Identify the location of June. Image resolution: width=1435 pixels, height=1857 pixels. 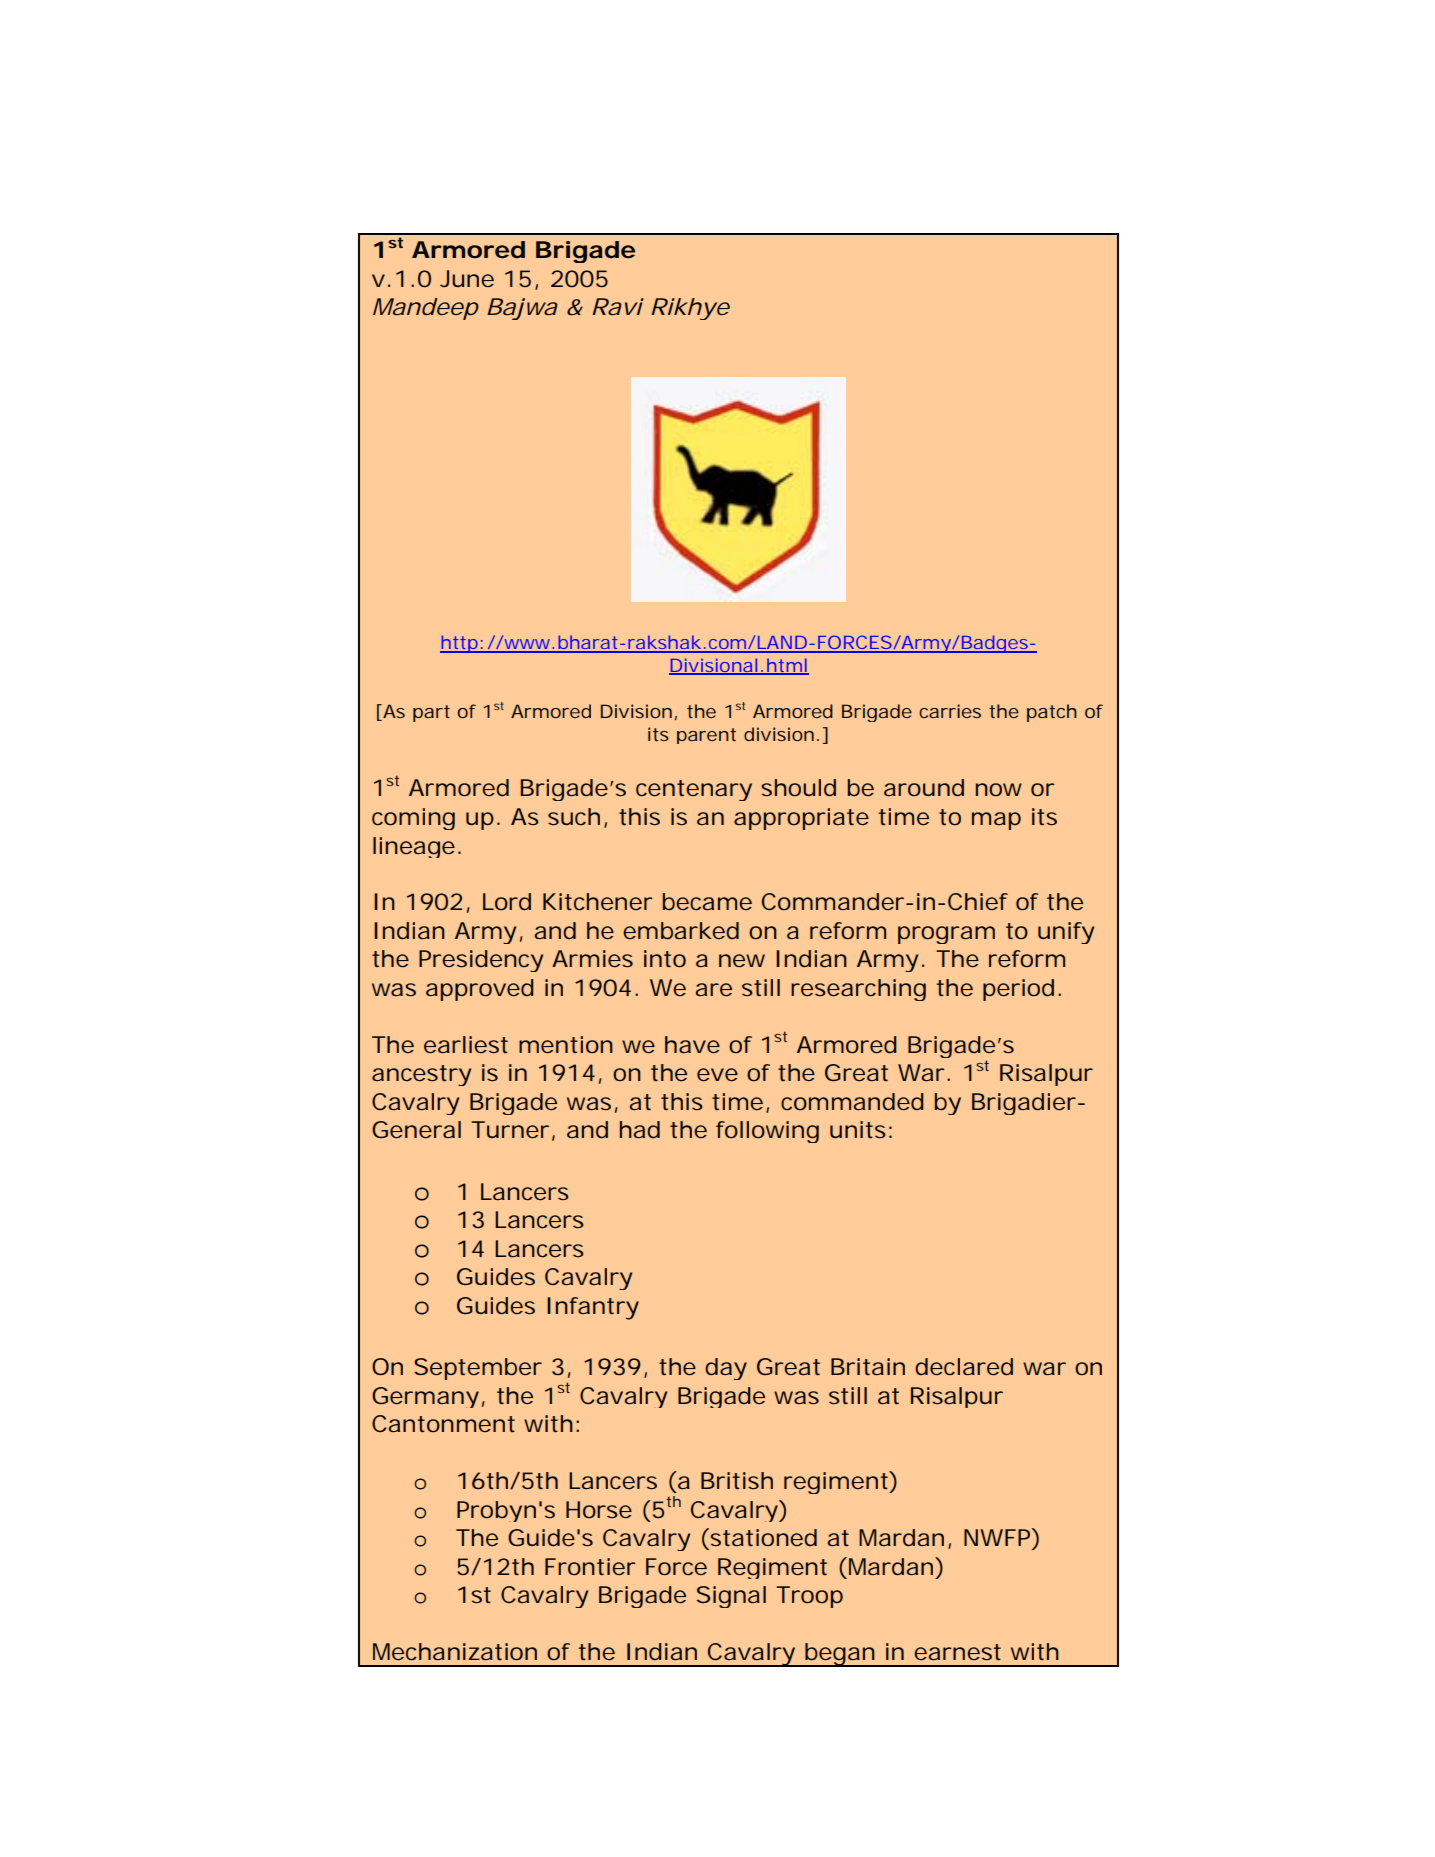
(467, 278).
